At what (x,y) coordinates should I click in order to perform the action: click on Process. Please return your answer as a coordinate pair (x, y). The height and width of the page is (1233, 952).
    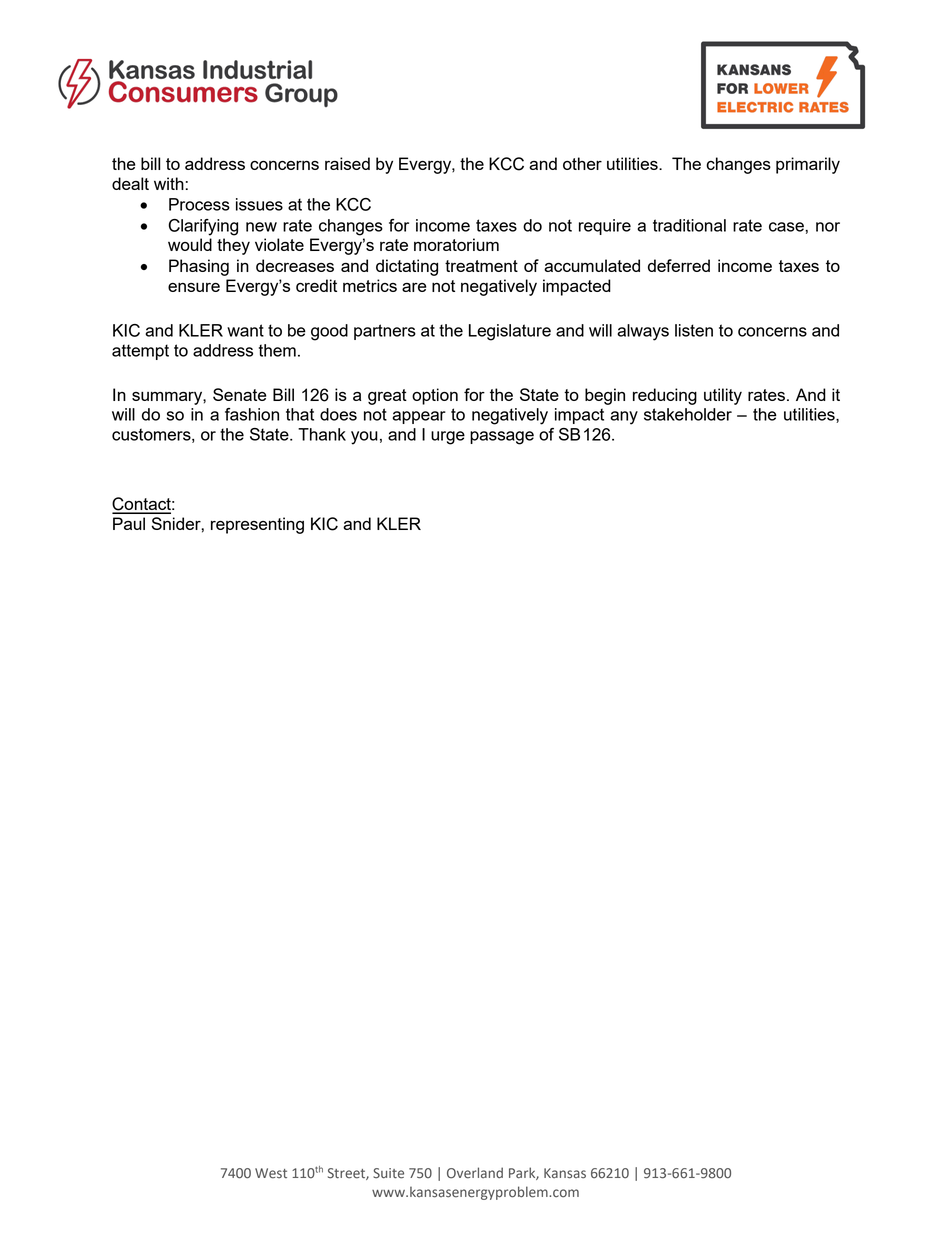
    Looking at the image, I should click on (199, 204).
